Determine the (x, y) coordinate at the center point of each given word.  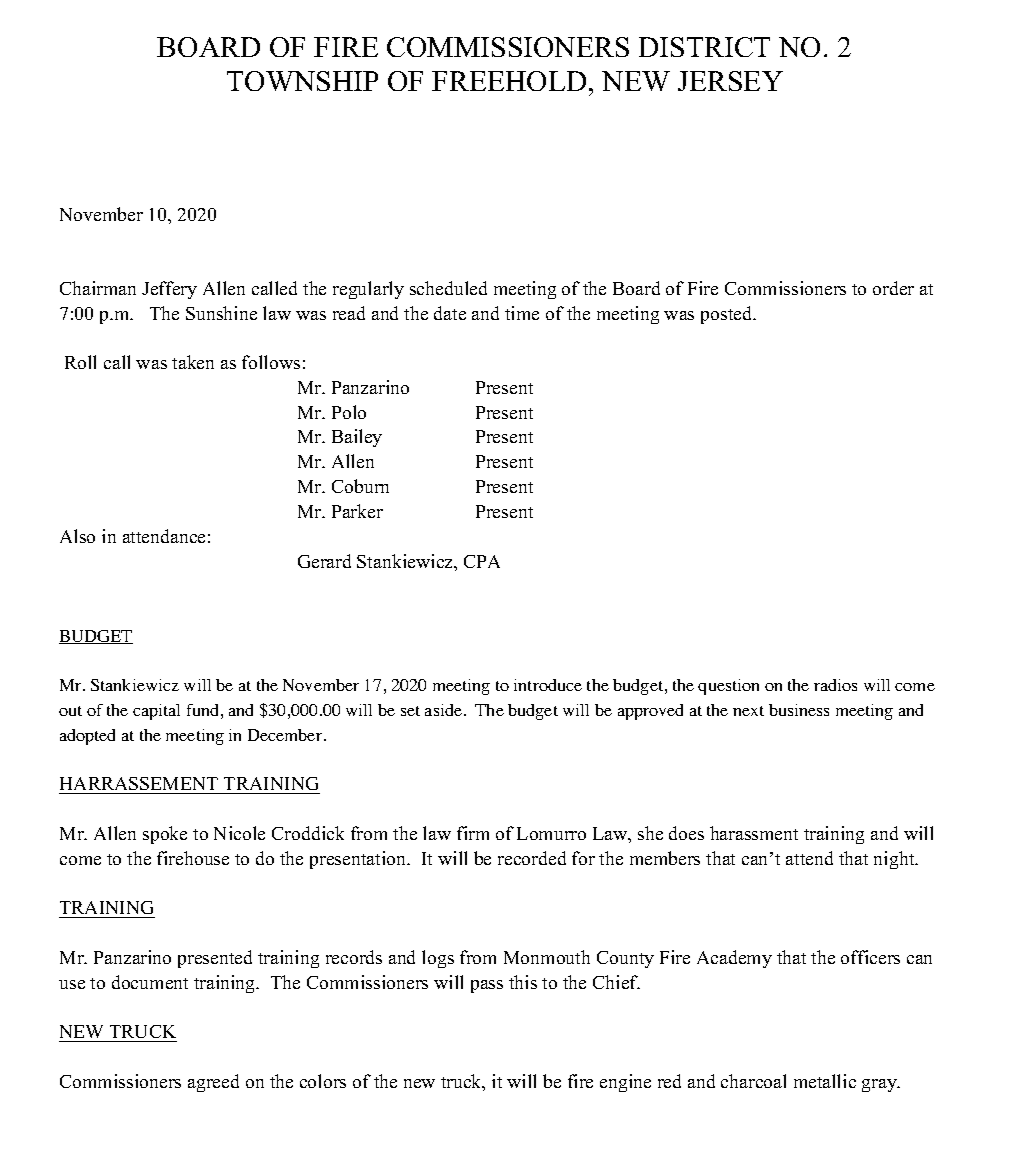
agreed (213, 1083)
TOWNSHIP (302, 81)
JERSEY (730, 81)
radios (835, 685)
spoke (165, 835)
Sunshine (221, 313)
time (522, 313)
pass (487, 986)
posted (728, 315)
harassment (754, 833)
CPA (482, 561)
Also (77, 536)
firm (473, 833)
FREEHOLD (509, 81)
